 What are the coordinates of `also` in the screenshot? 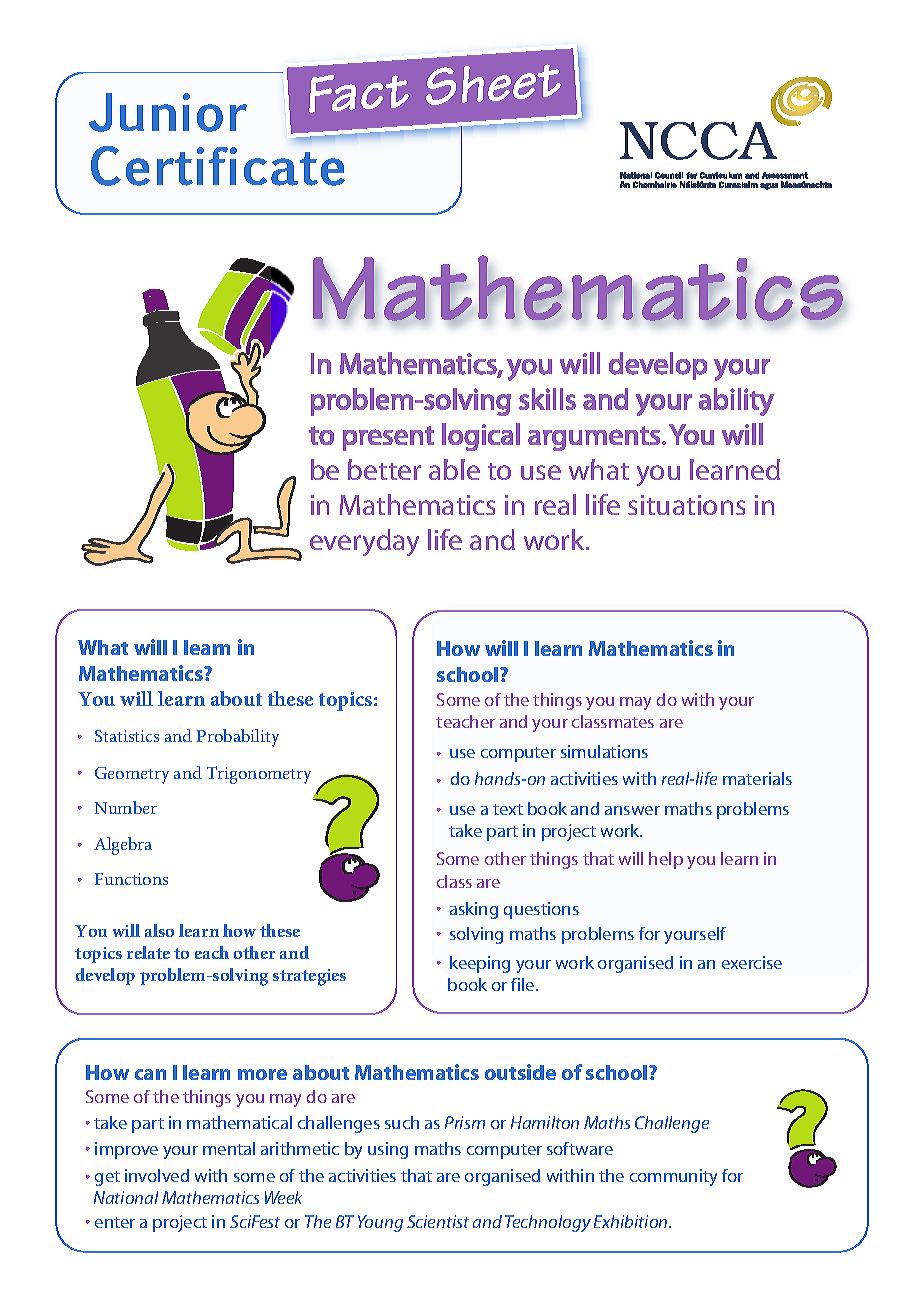 It's located at (159, 930).
